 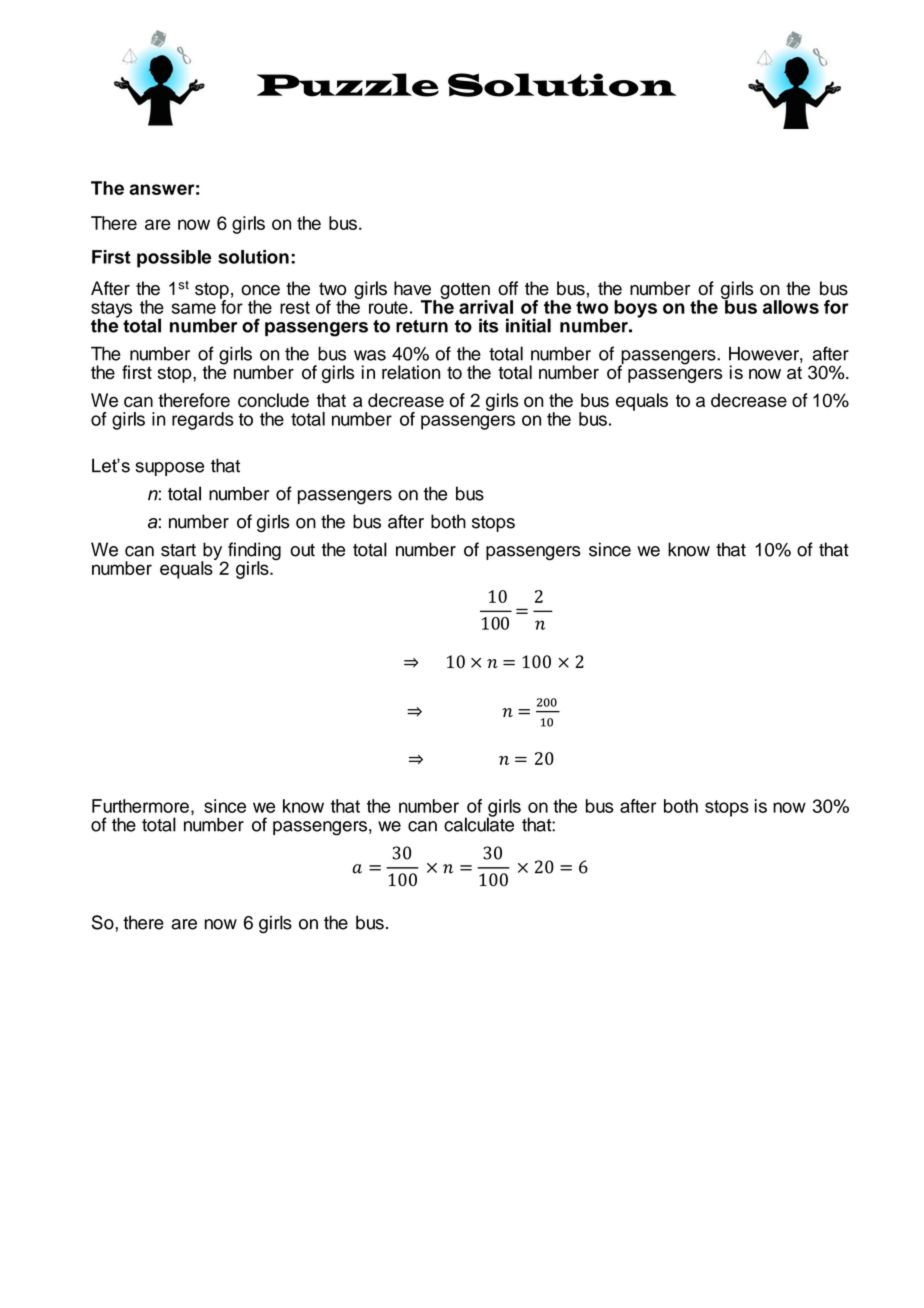 I want to click on boys, so click(x=635, y=309).
